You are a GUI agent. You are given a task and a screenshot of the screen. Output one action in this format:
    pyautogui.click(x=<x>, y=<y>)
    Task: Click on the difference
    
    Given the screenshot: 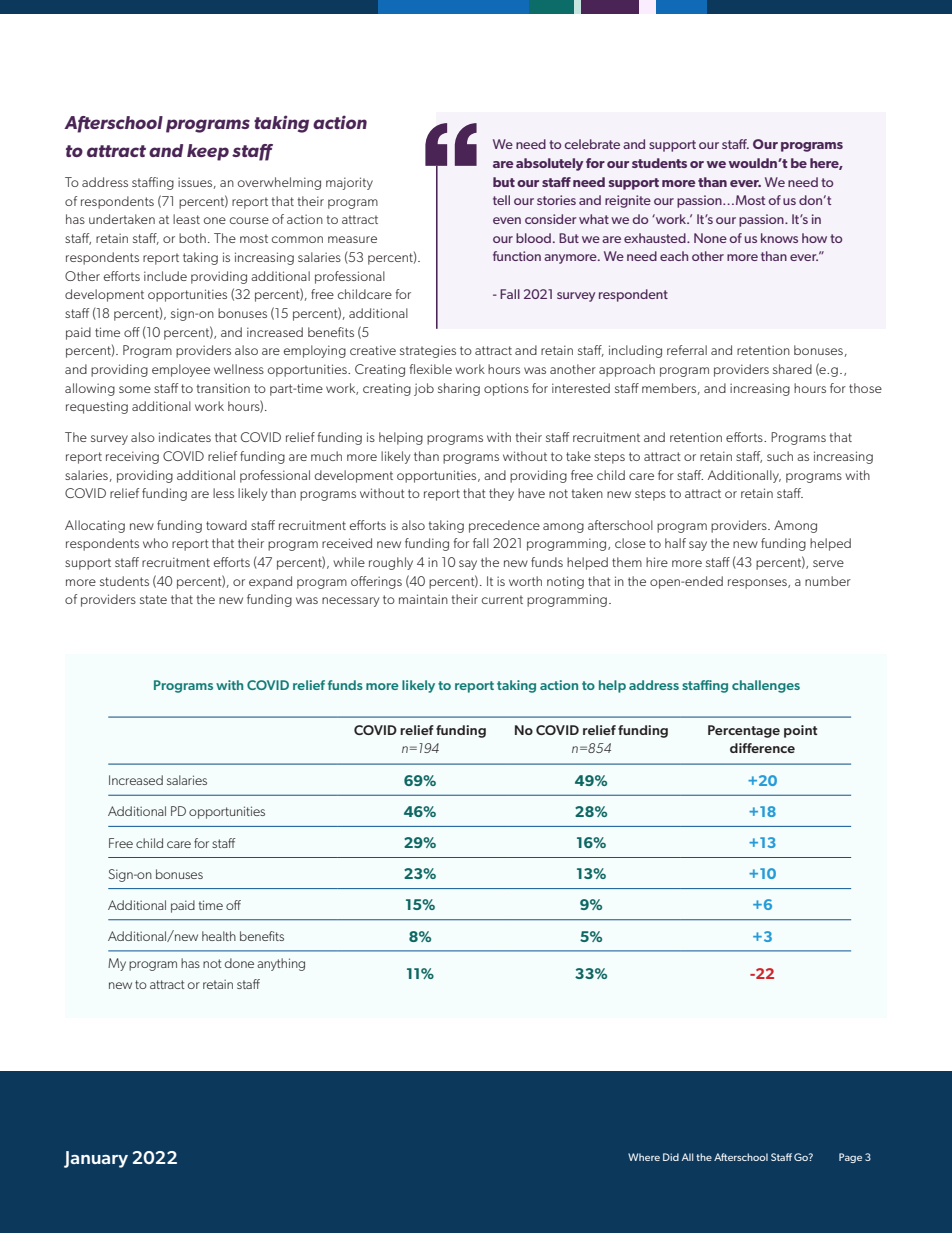 What is the action you would take?
    pyautogui.click(x=762, y=748)
